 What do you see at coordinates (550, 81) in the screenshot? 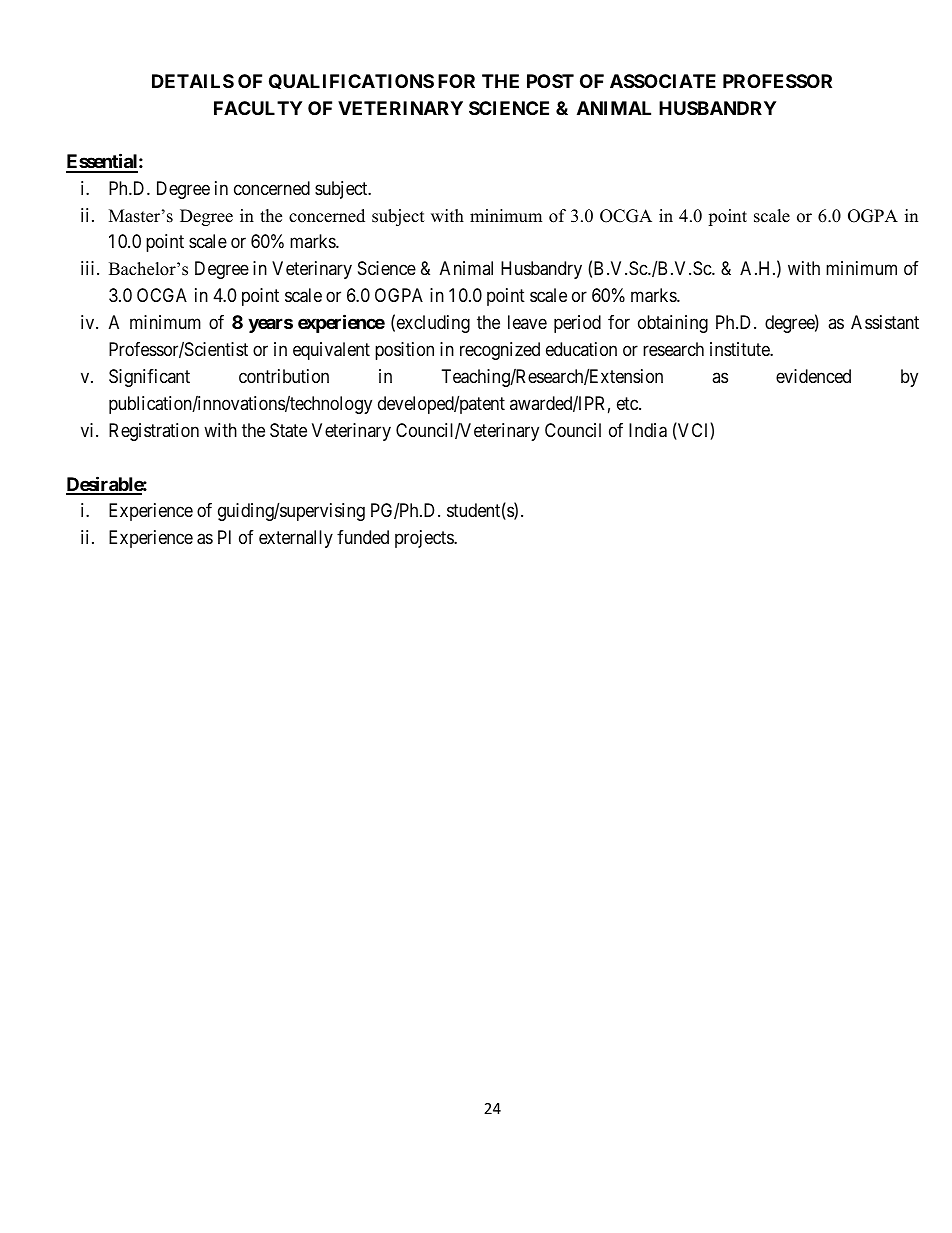
I see `POST` at bounding box center [550, 81].
